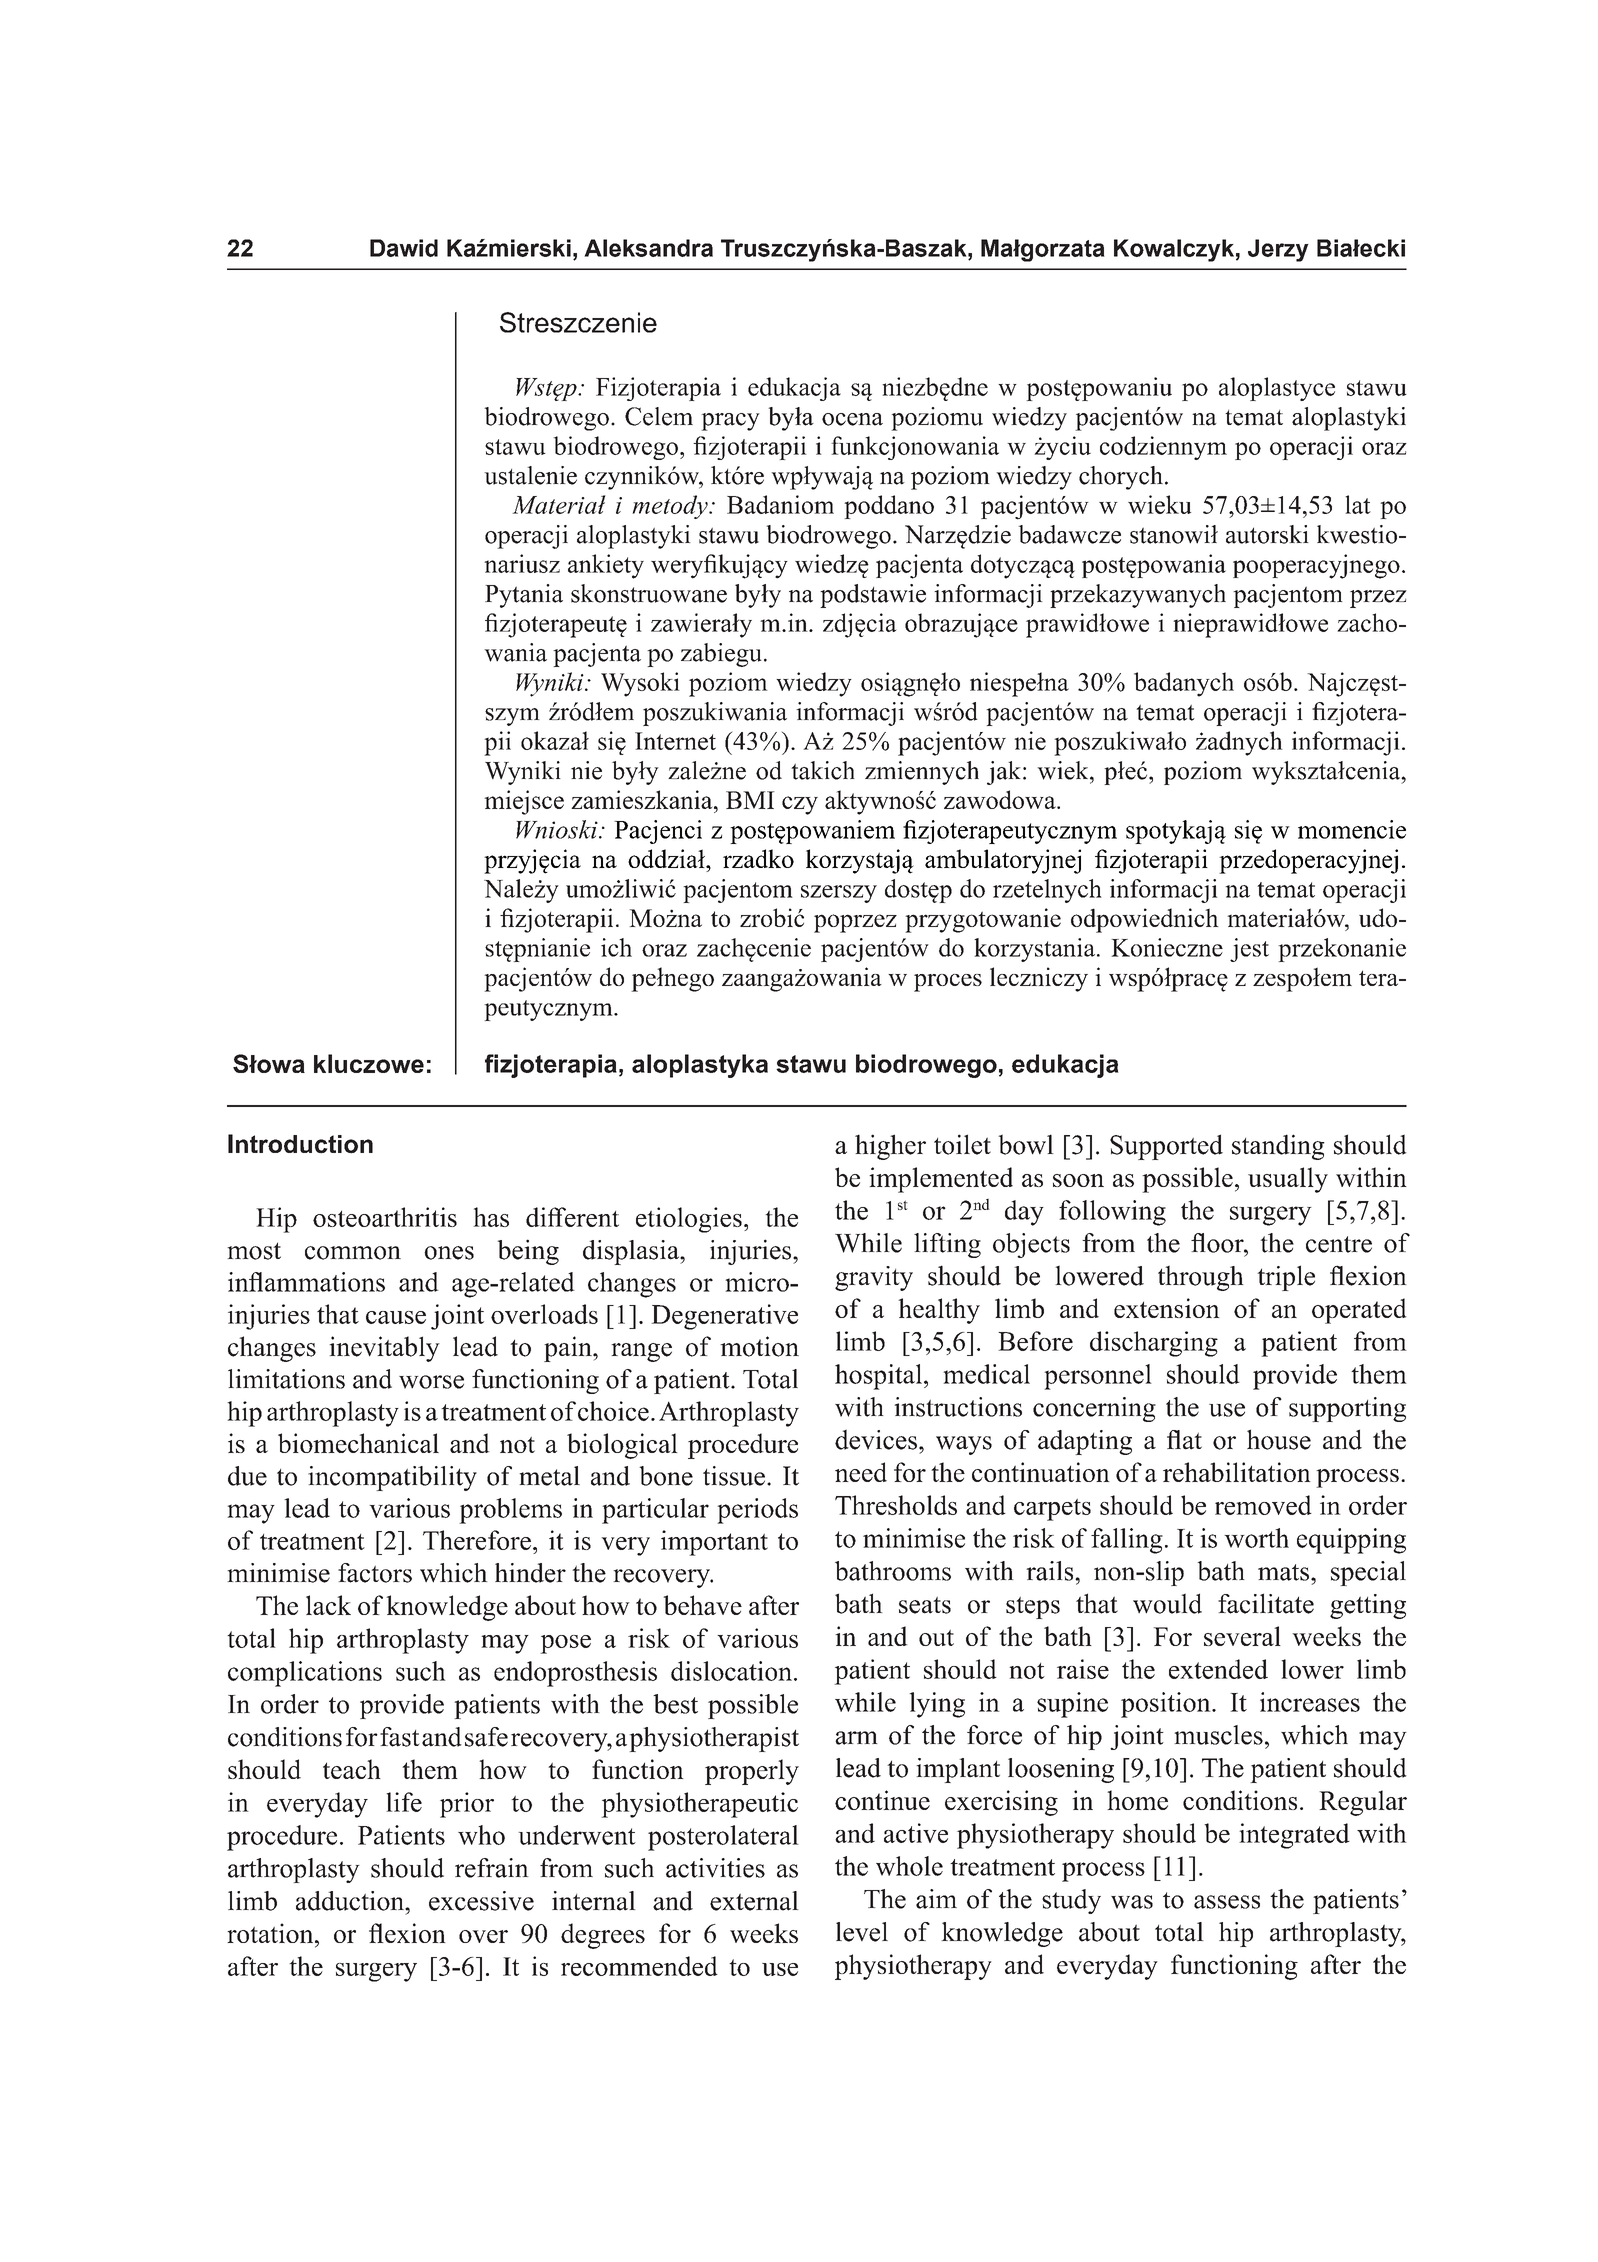 The height and width of the screenshot is (2262, 1598). What do you see at coordinates (890, 1147) in the screenshot?
I see `higher` at bounding box center [890, 1147].
